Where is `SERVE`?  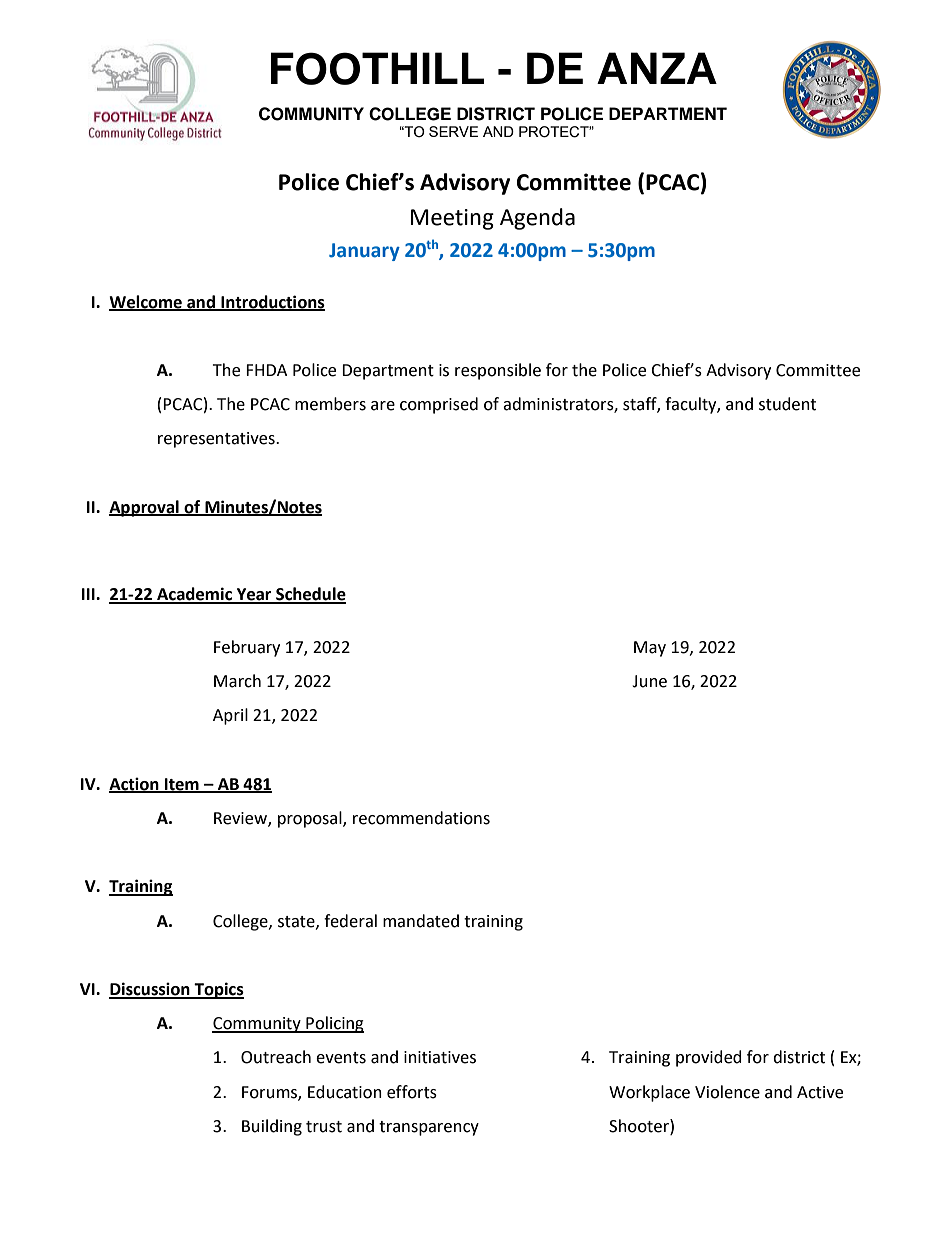
SERVE is located at coordinates (453, 131).
